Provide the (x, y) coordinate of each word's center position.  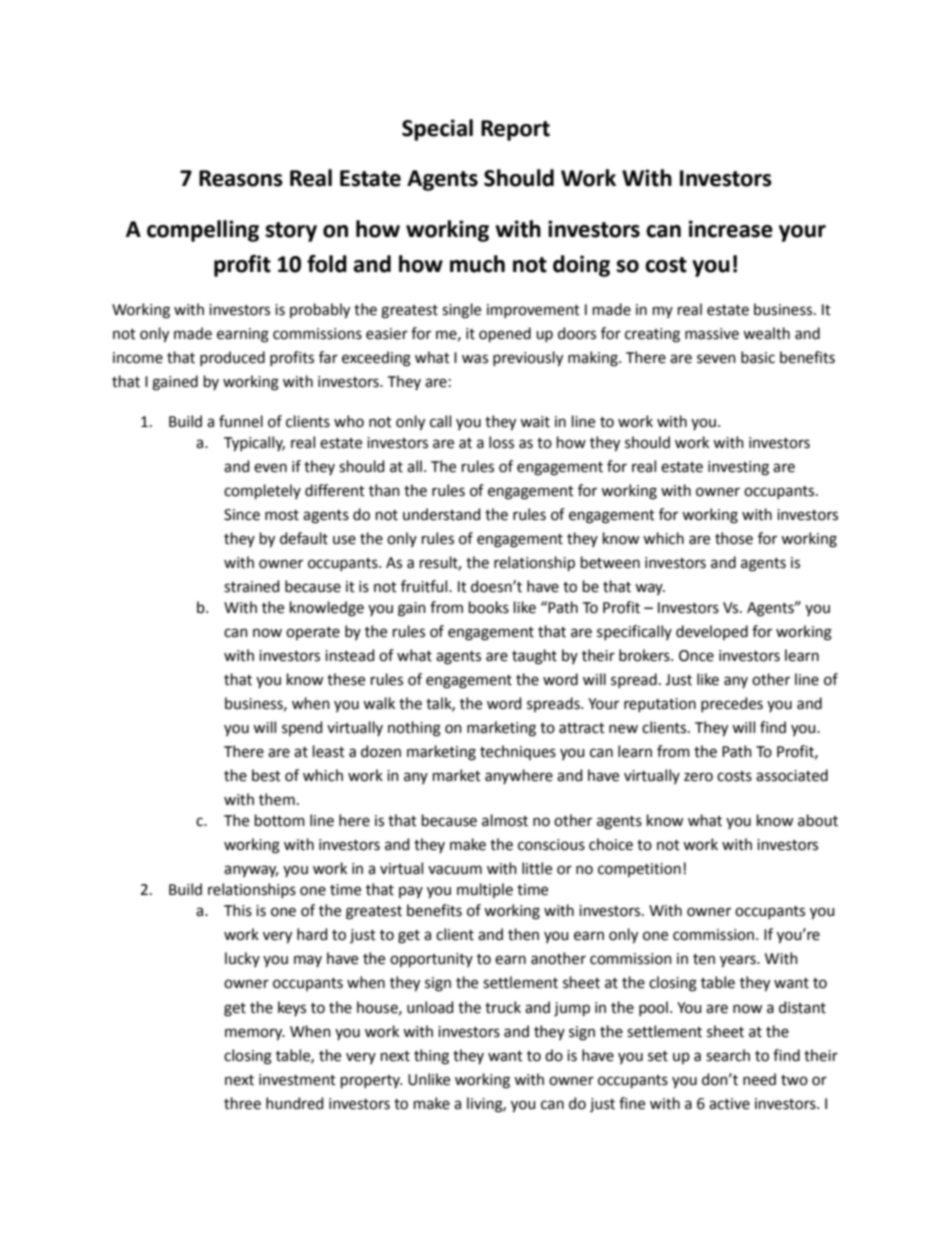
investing (738, 468)
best (266, 775)
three (242, 1103)
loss (501, 442)
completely (262, 491)
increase (731, 229)
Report (515, 130)
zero (698, 777)
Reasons (241, 178)
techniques (518, 752)
